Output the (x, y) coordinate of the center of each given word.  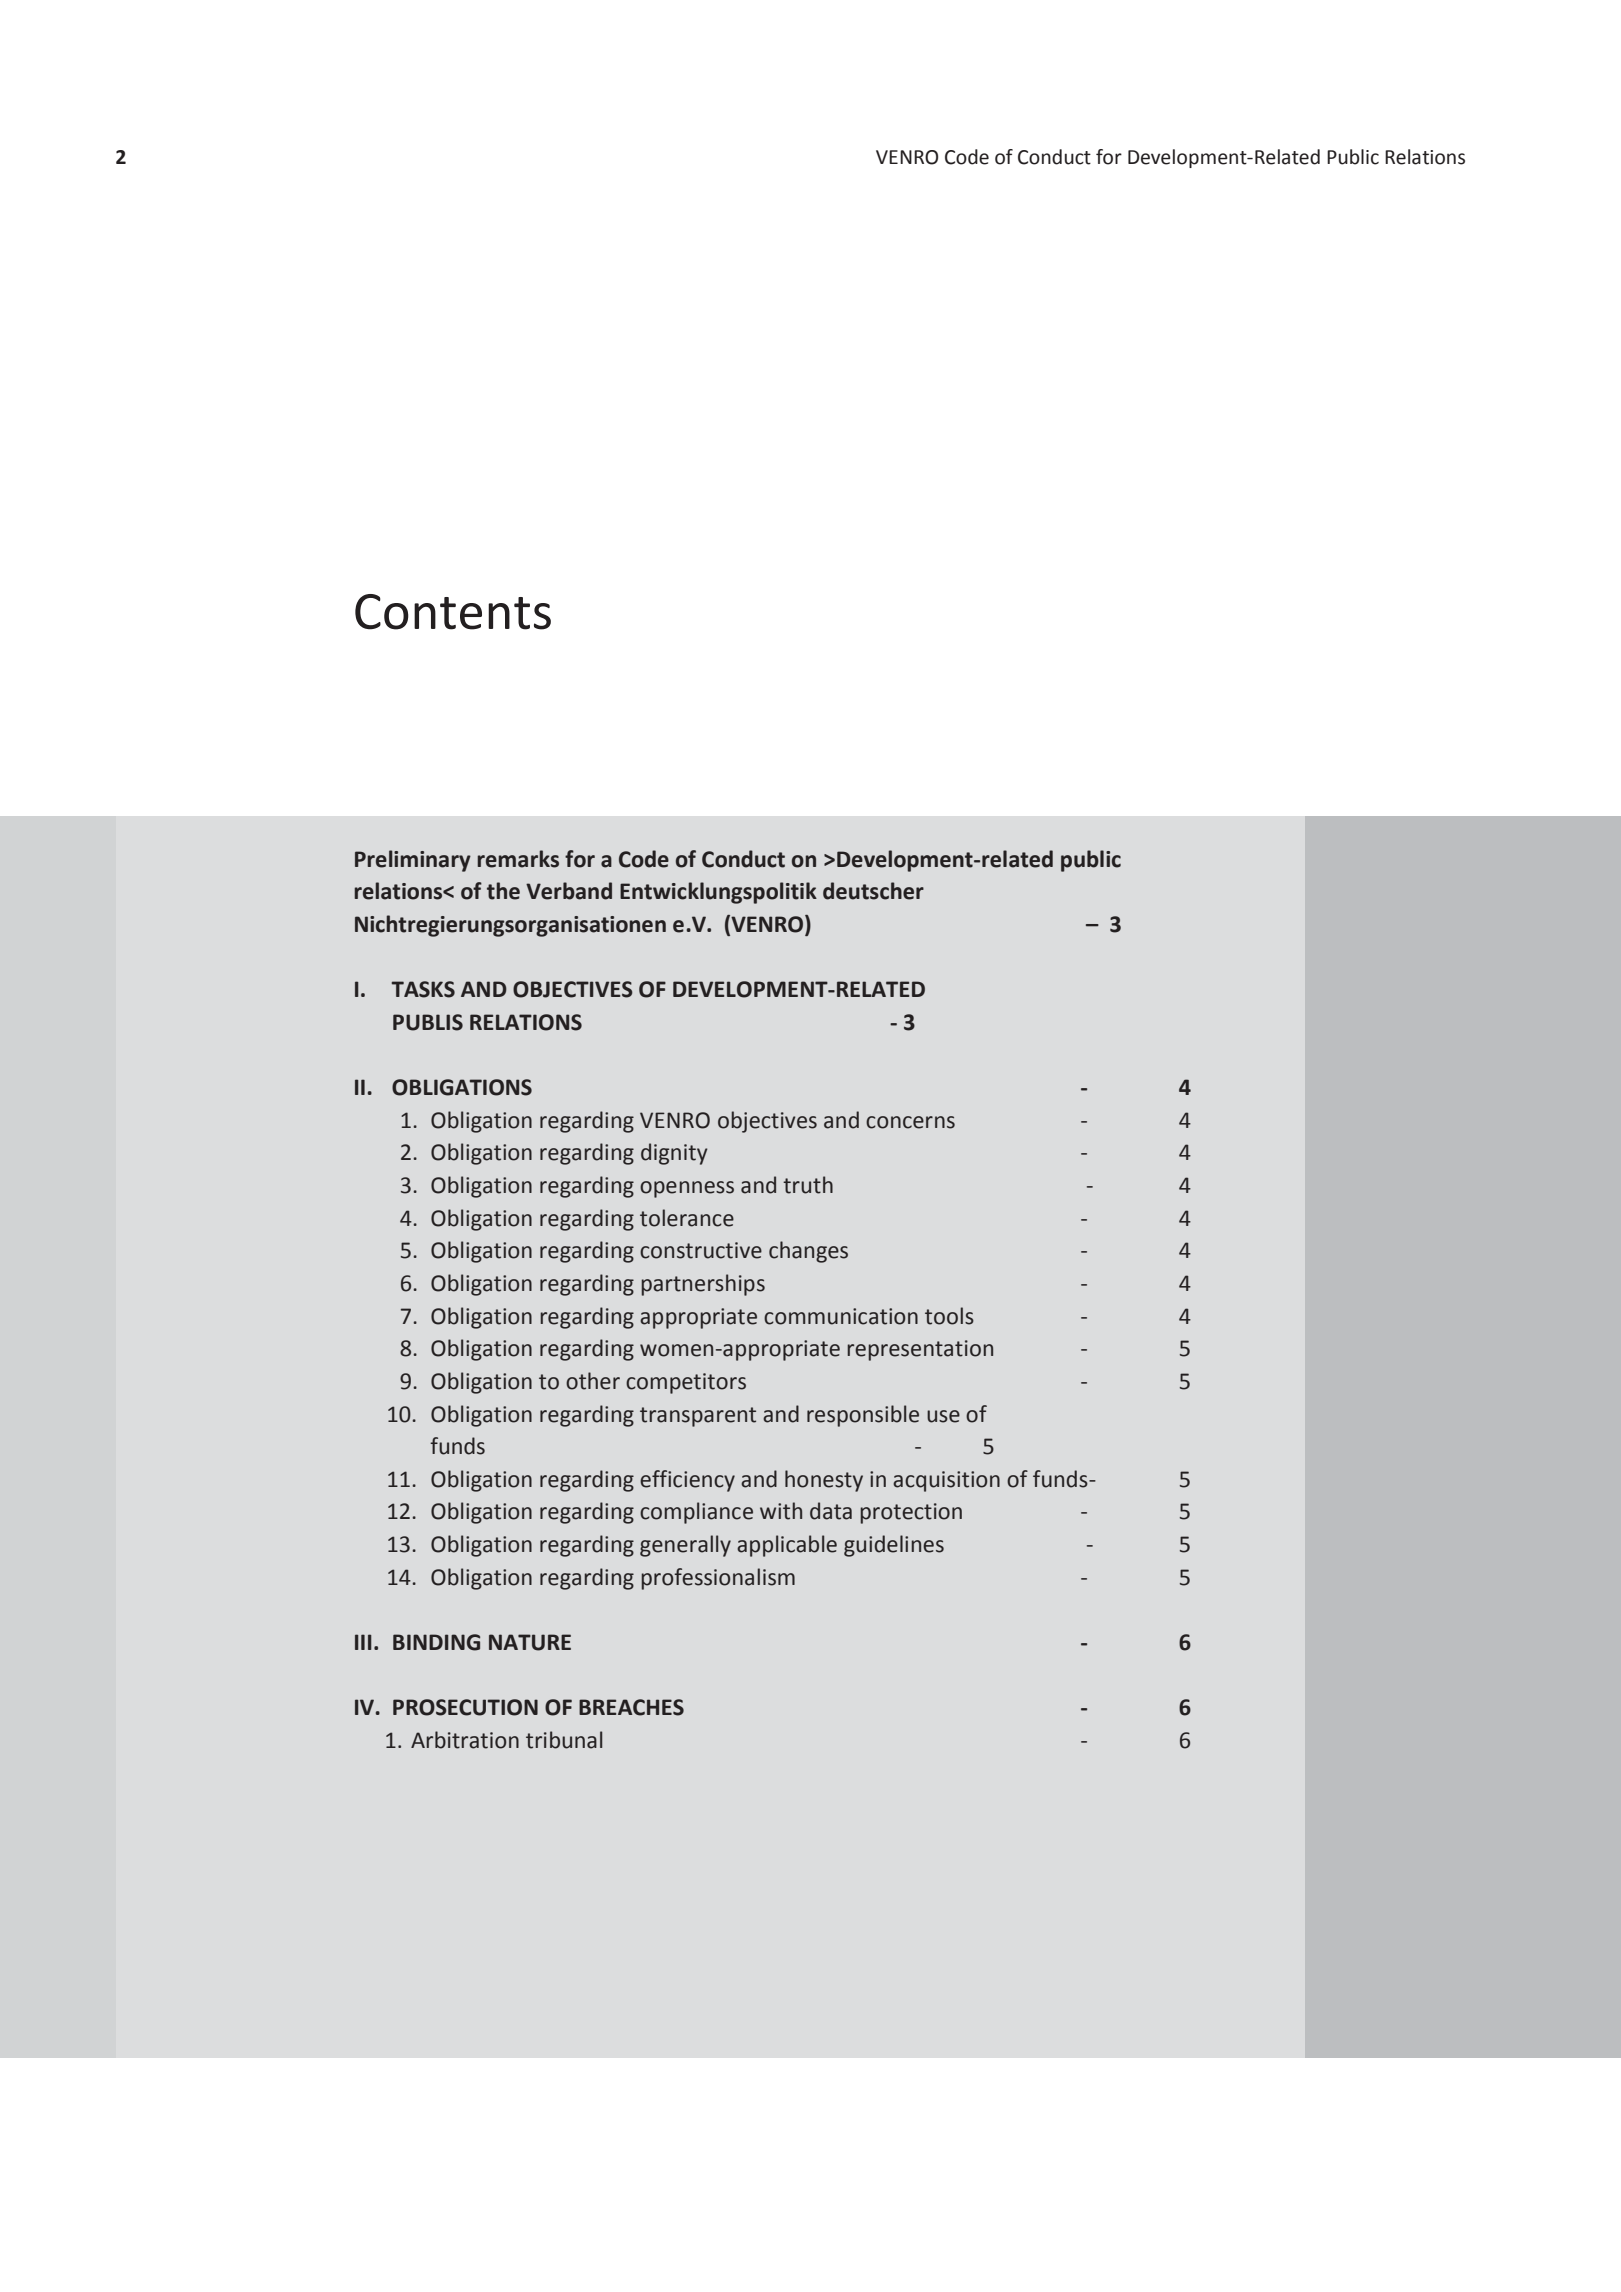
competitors (686, 1383)
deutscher (873, 891)
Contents (453, 612)
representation (920, 1350)
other (593, 1381)
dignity (674, 1154)
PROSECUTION (465, 1707)
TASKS (423, 989)
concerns (910, 1122)
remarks (518, 859)
